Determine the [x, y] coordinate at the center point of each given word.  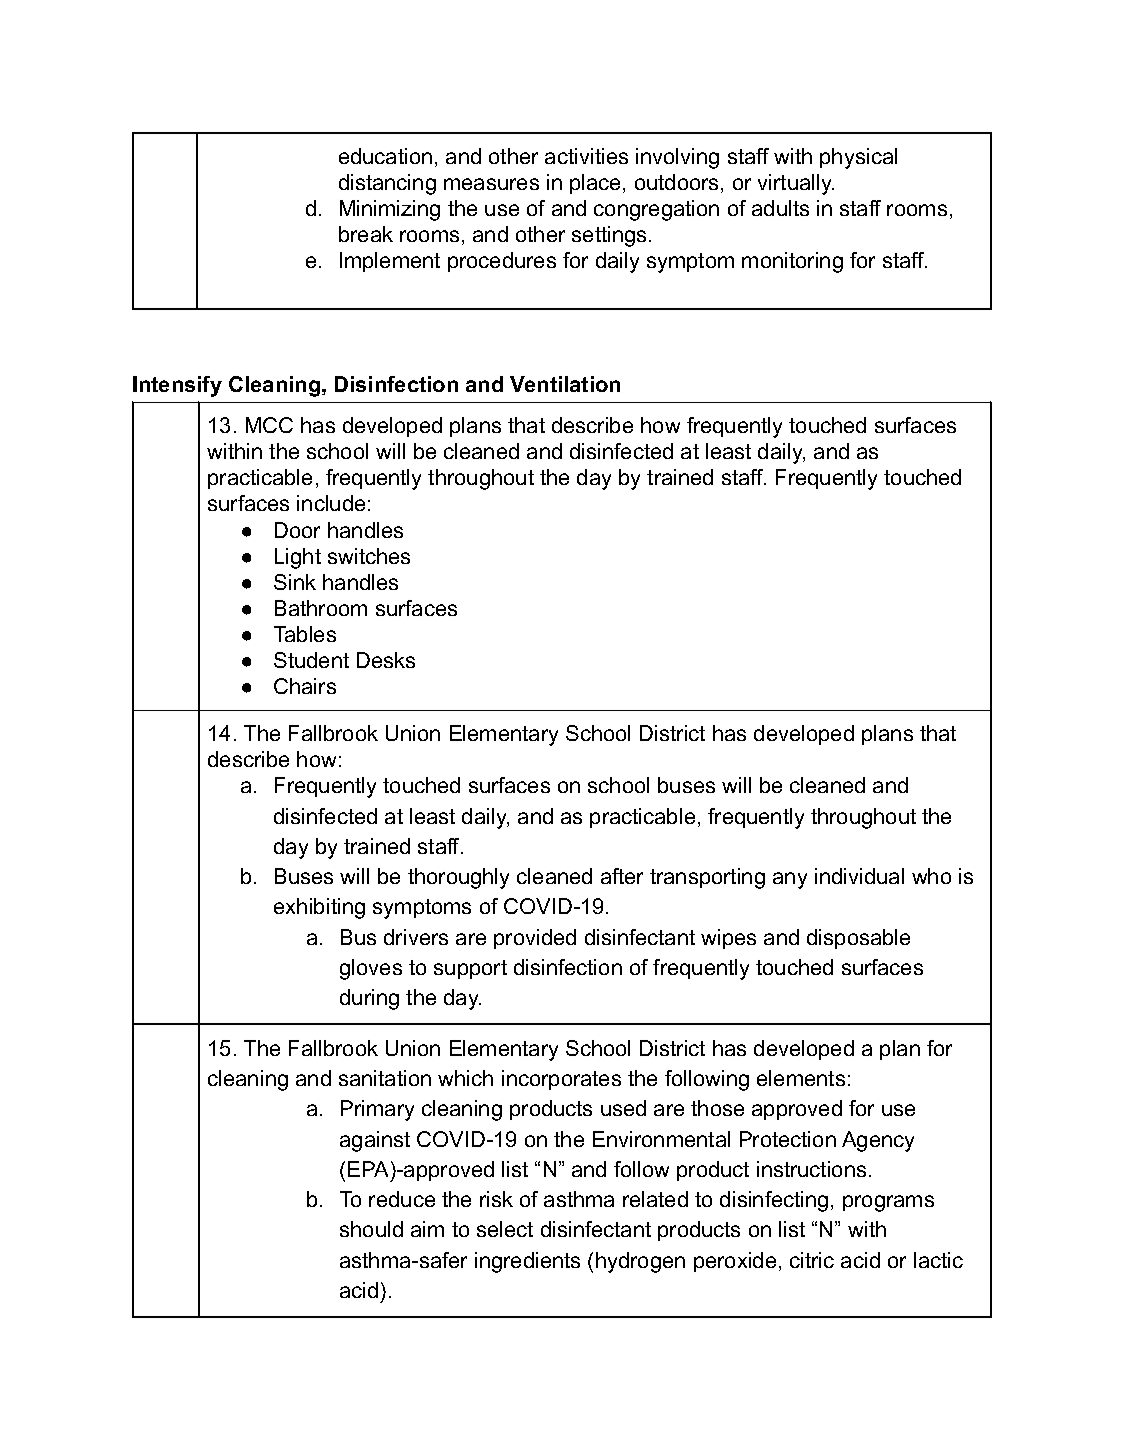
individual [859, 876]
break [366, 234]
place [595, 184]
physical [858, 158]
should [371, 1229]
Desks [386, 660]
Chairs [305, 686]
